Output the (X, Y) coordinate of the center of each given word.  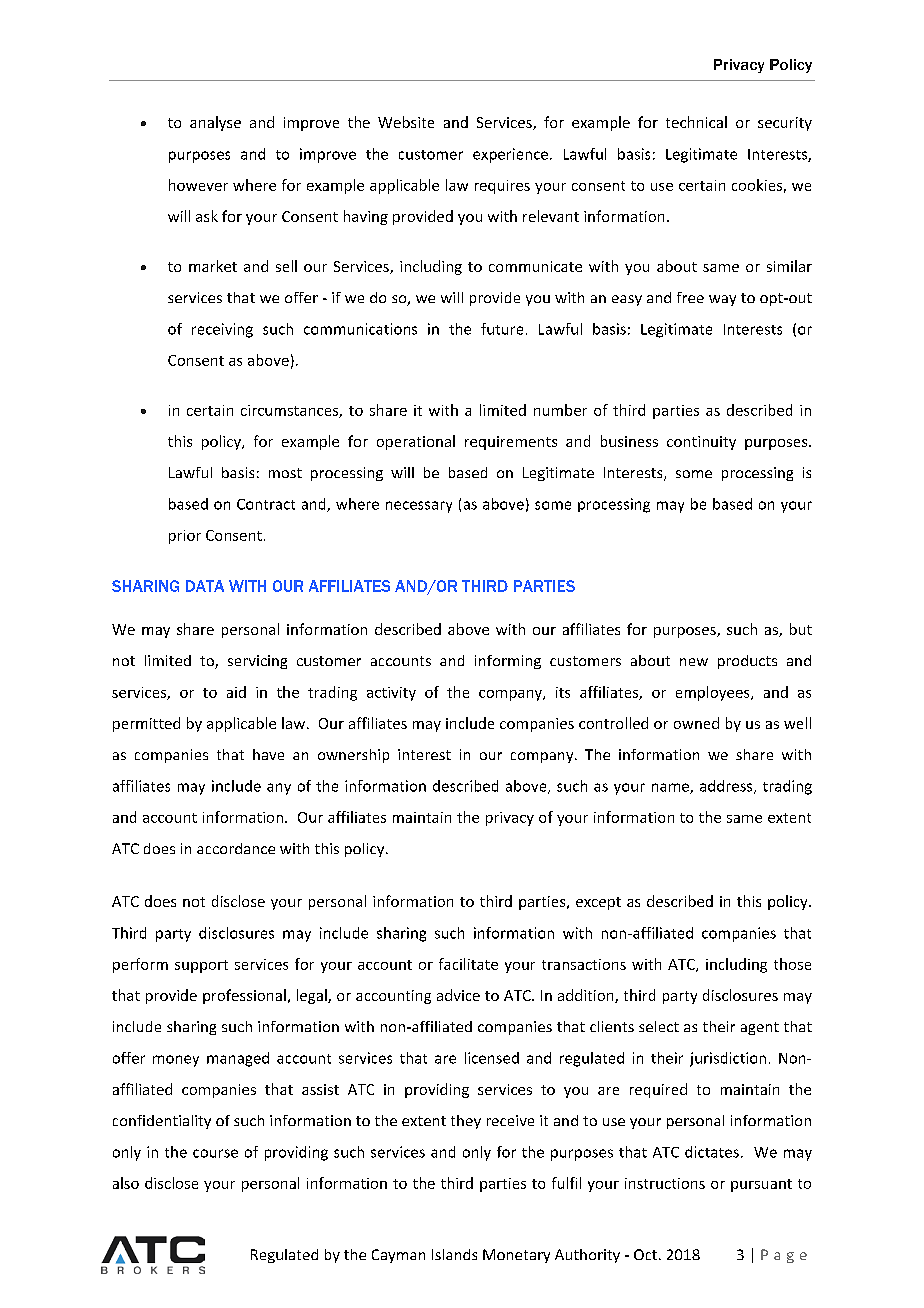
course (215, 1153)
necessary (419, 507)
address (727, 787)
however (198, 185)
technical (696, 122)
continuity (701, 443)
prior (185, 537)
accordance (236, 848)
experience (510, 155)
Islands (454, 1254)
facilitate (468, 964)
